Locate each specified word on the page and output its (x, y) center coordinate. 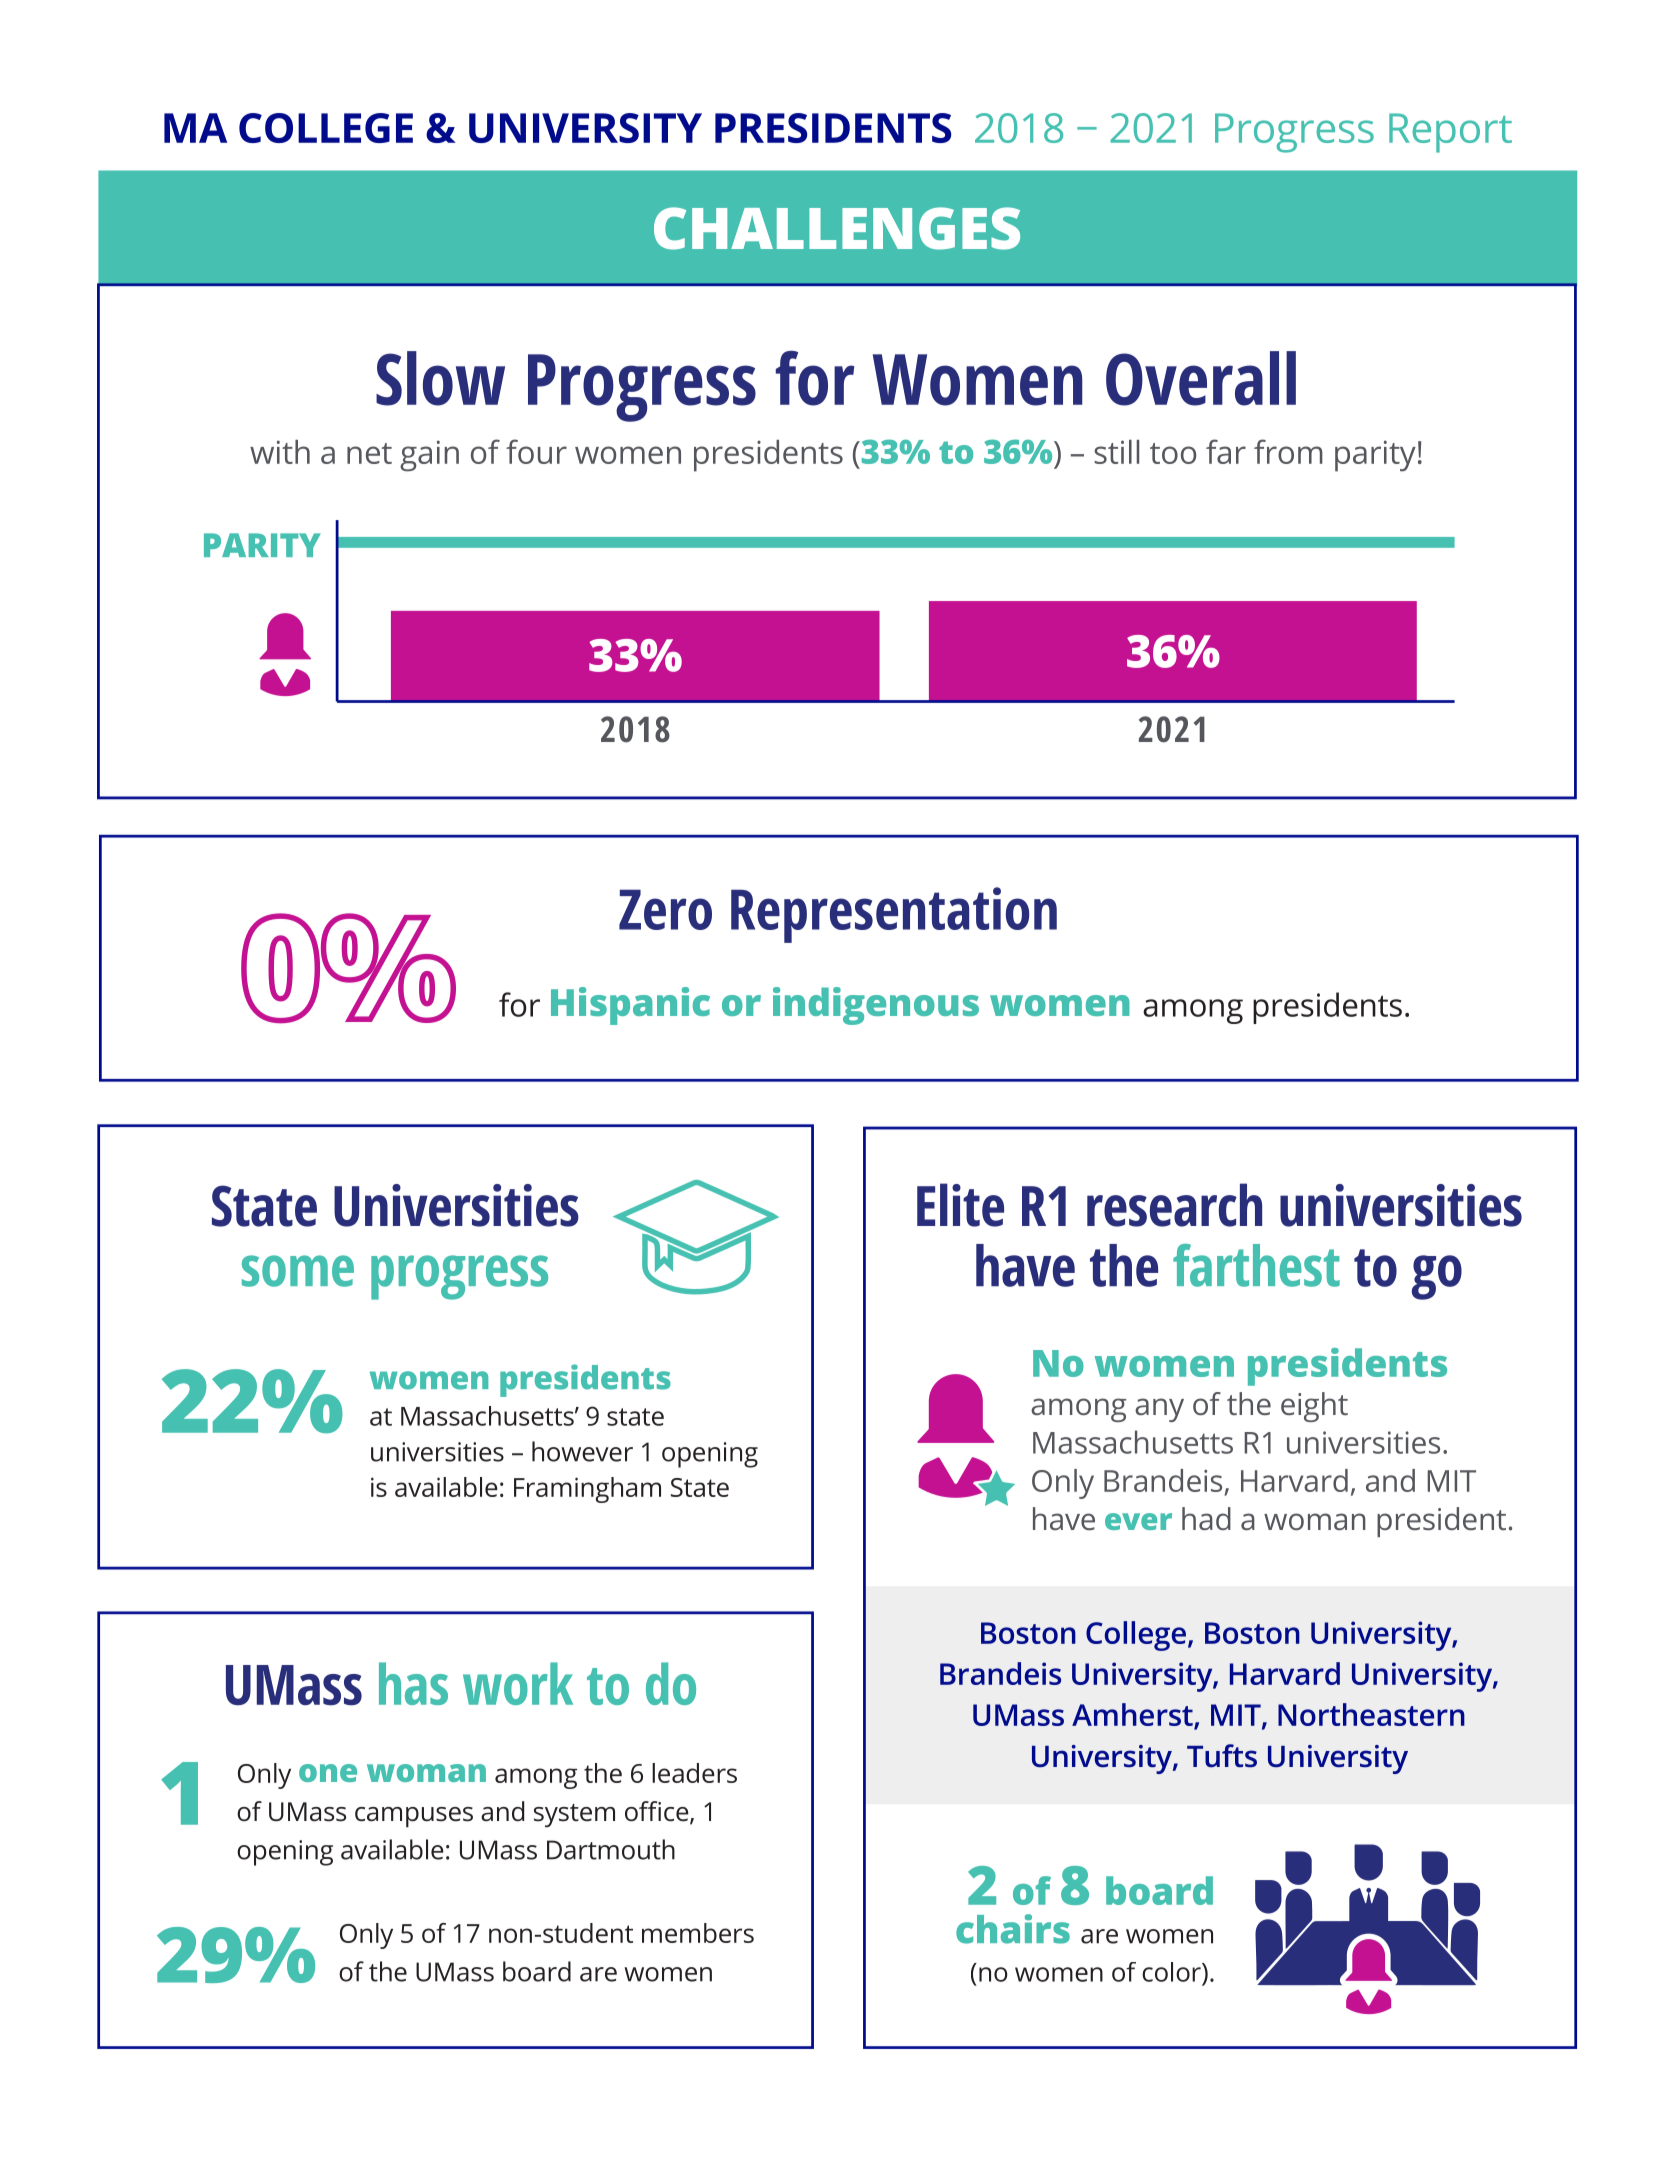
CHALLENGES (837, 228)
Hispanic (630, 1006)
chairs (1013, 1929)
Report (1450, 133)
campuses (414, 1817)
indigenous (876, 1006)
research (1174, 1205)
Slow (440, 378)
